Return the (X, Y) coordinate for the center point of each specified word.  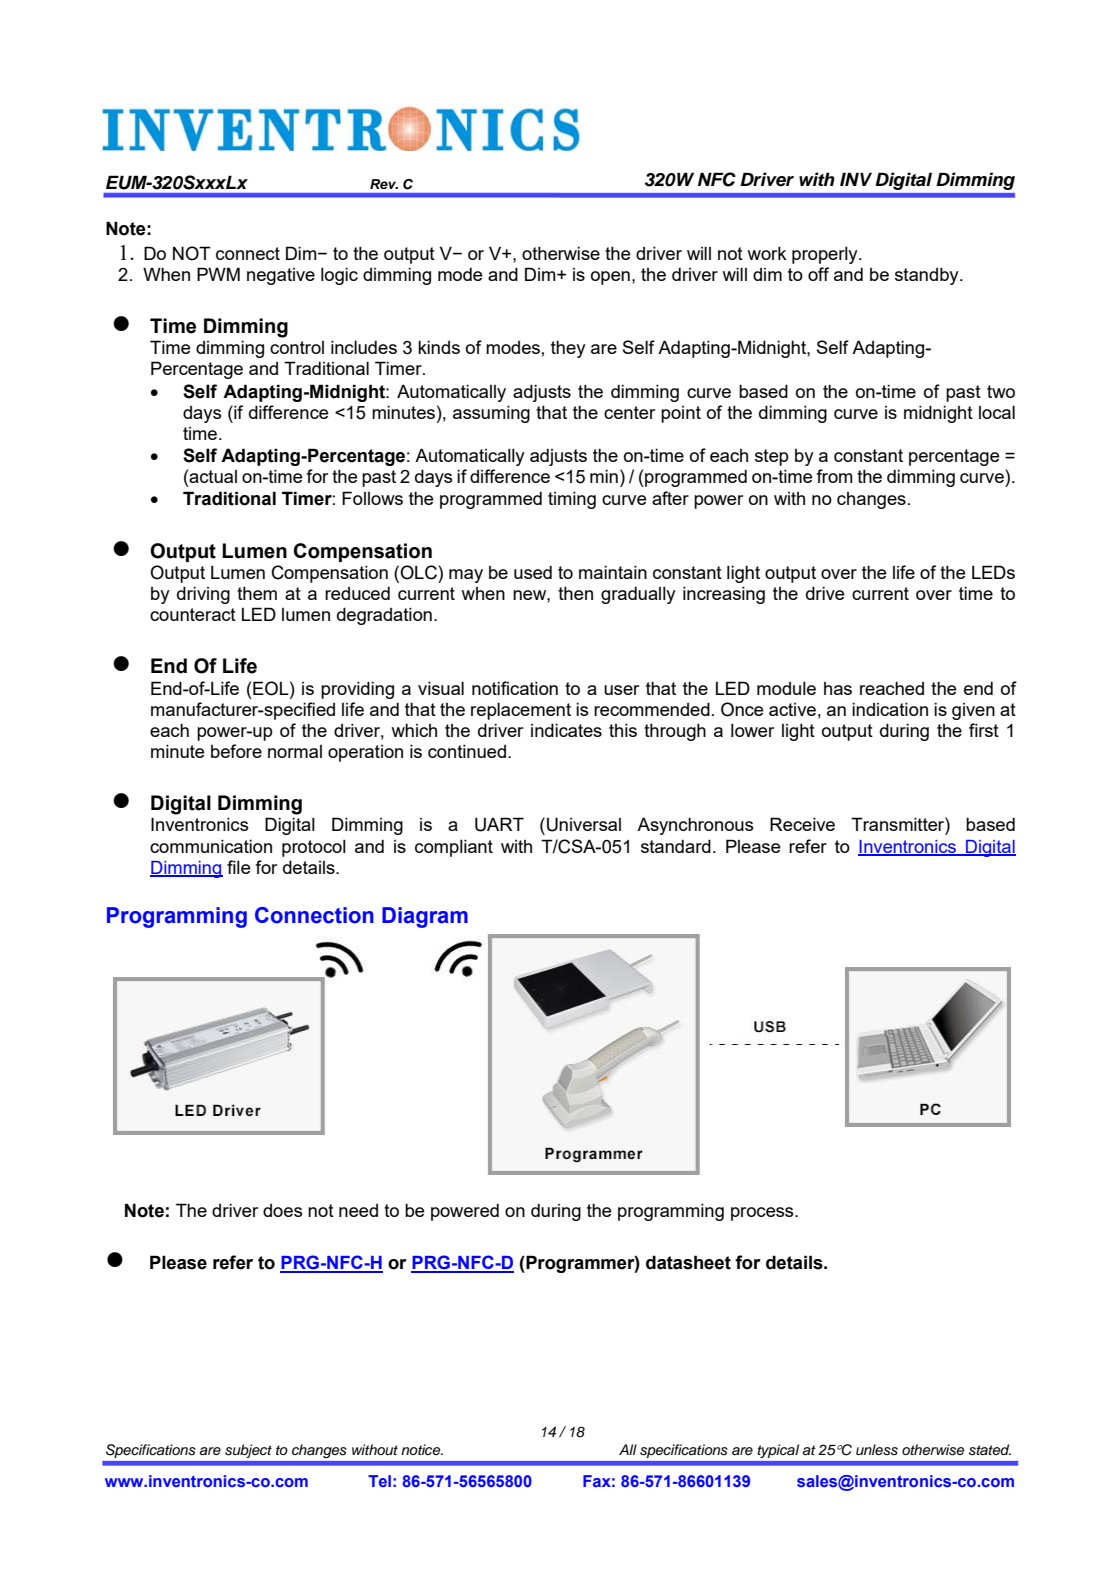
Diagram (425, 917)
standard (676, 846)
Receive (802, 824)
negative (281, 276)
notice (422, 1449)
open (610, 278)
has (838, 688)
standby (928, 276)
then (575, 593)
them (257, 593)
